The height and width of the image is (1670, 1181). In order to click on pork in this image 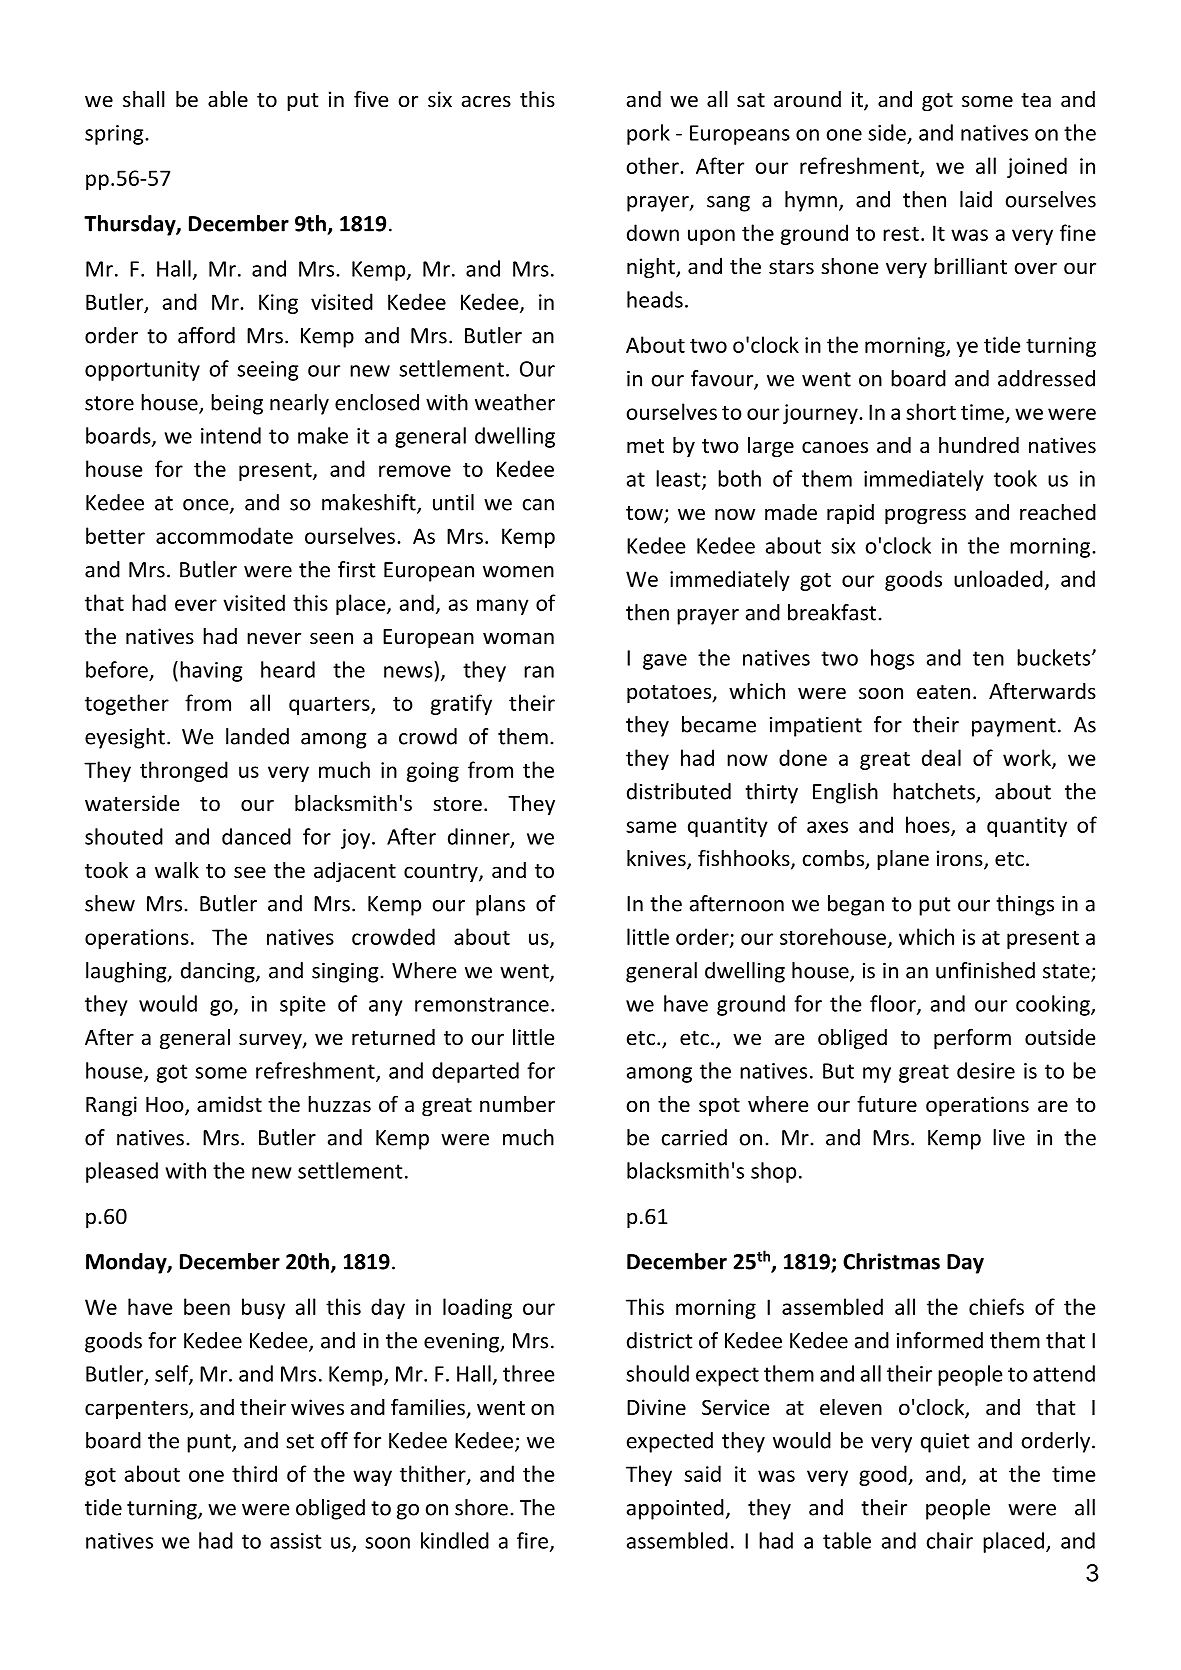, I will do `click(648, 134)`.
